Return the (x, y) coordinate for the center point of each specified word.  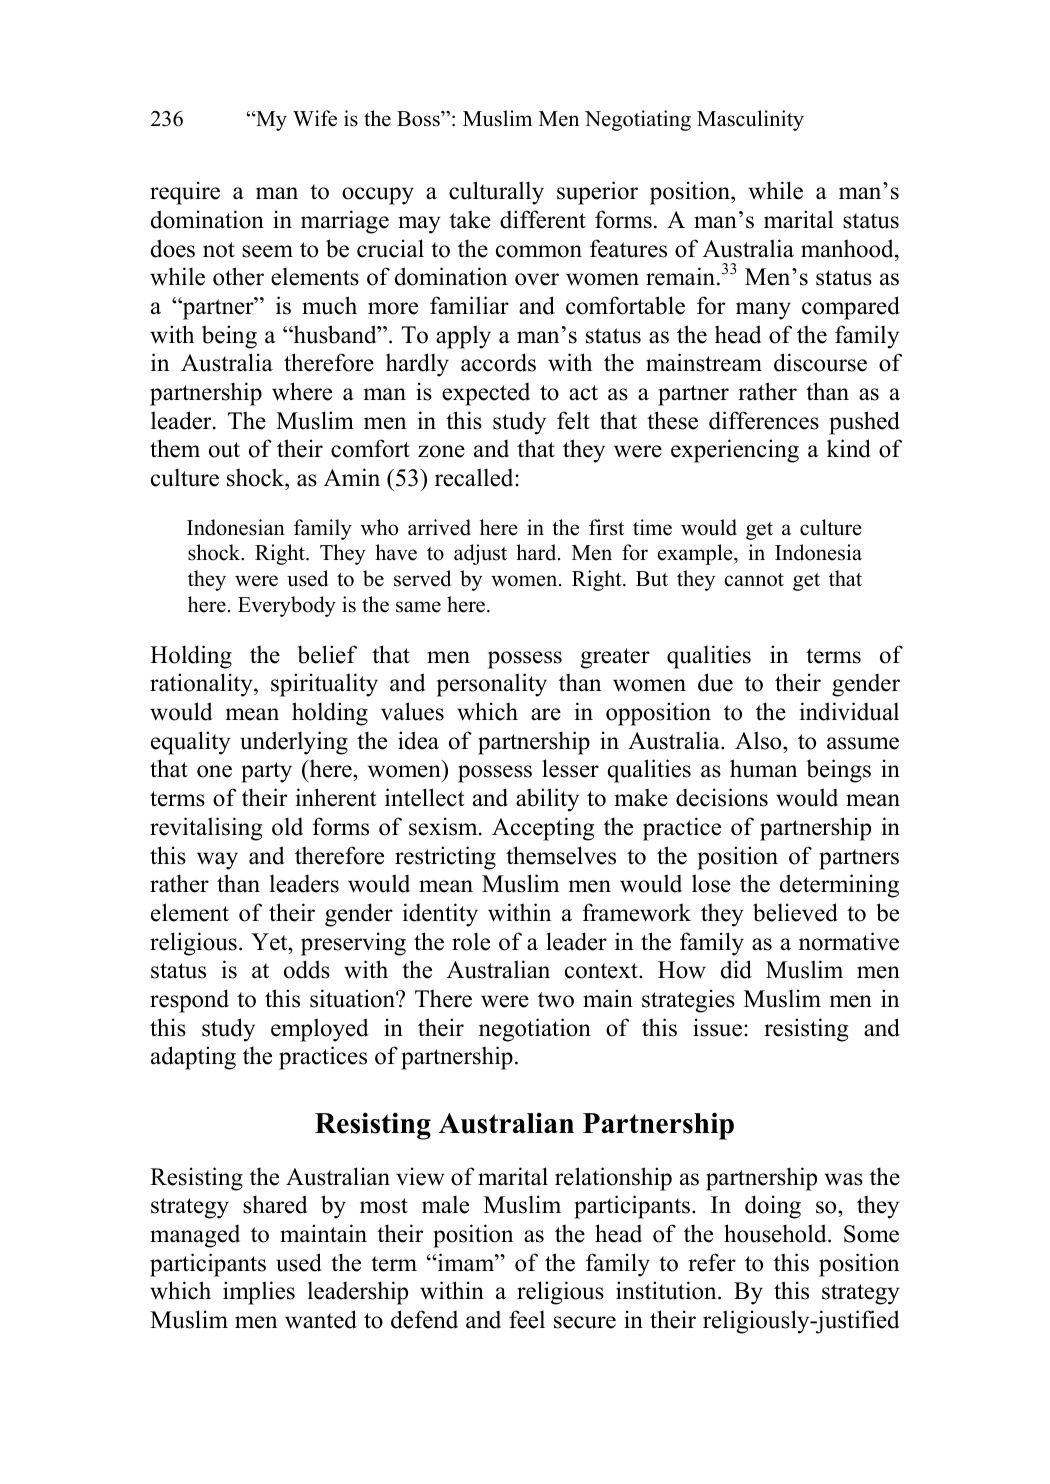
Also (759, 740)
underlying (294, 743)
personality (491, 685)
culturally (496, 193)
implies (259, 1293)
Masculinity (750, 120)
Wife (315, 118)
